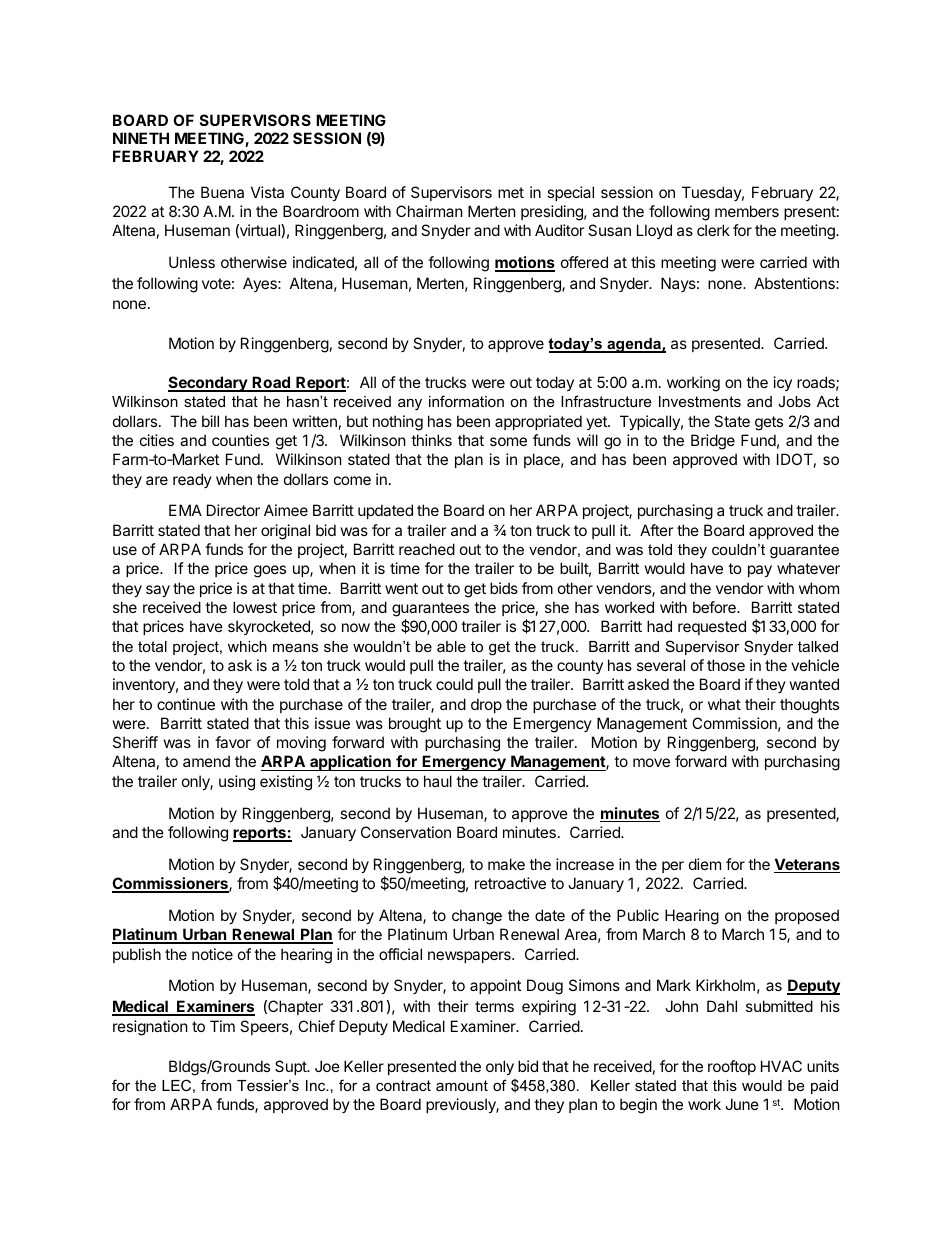 Image resolution: width=952 pixels, height=1233 pixels. I want to click on those, so click(726, 665).
